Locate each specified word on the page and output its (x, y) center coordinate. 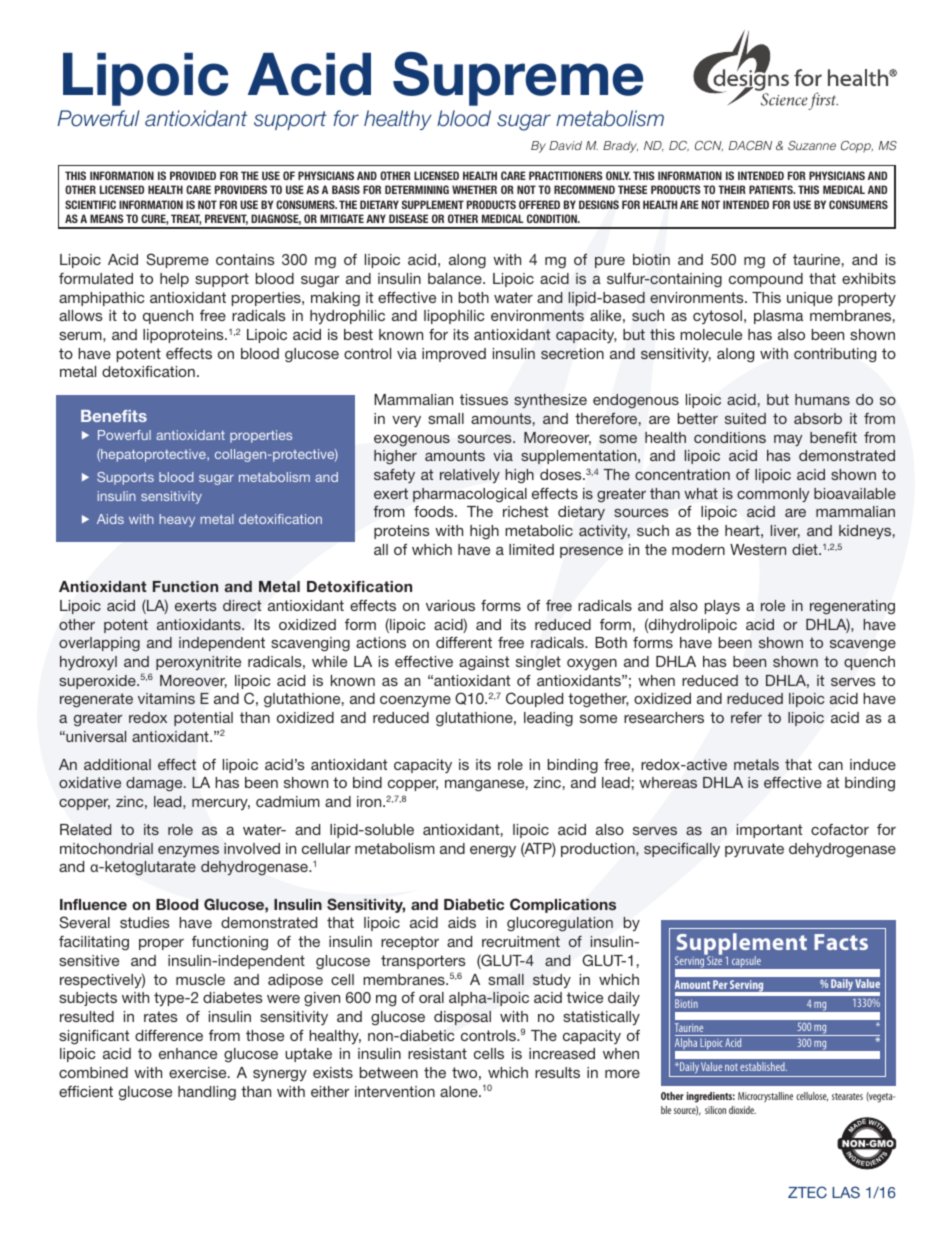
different (464, 642)
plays (722, 607)
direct (242, 605)
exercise (199, 1072)
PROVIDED (193, 175)
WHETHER (474, 189)
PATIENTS (772, 189)
